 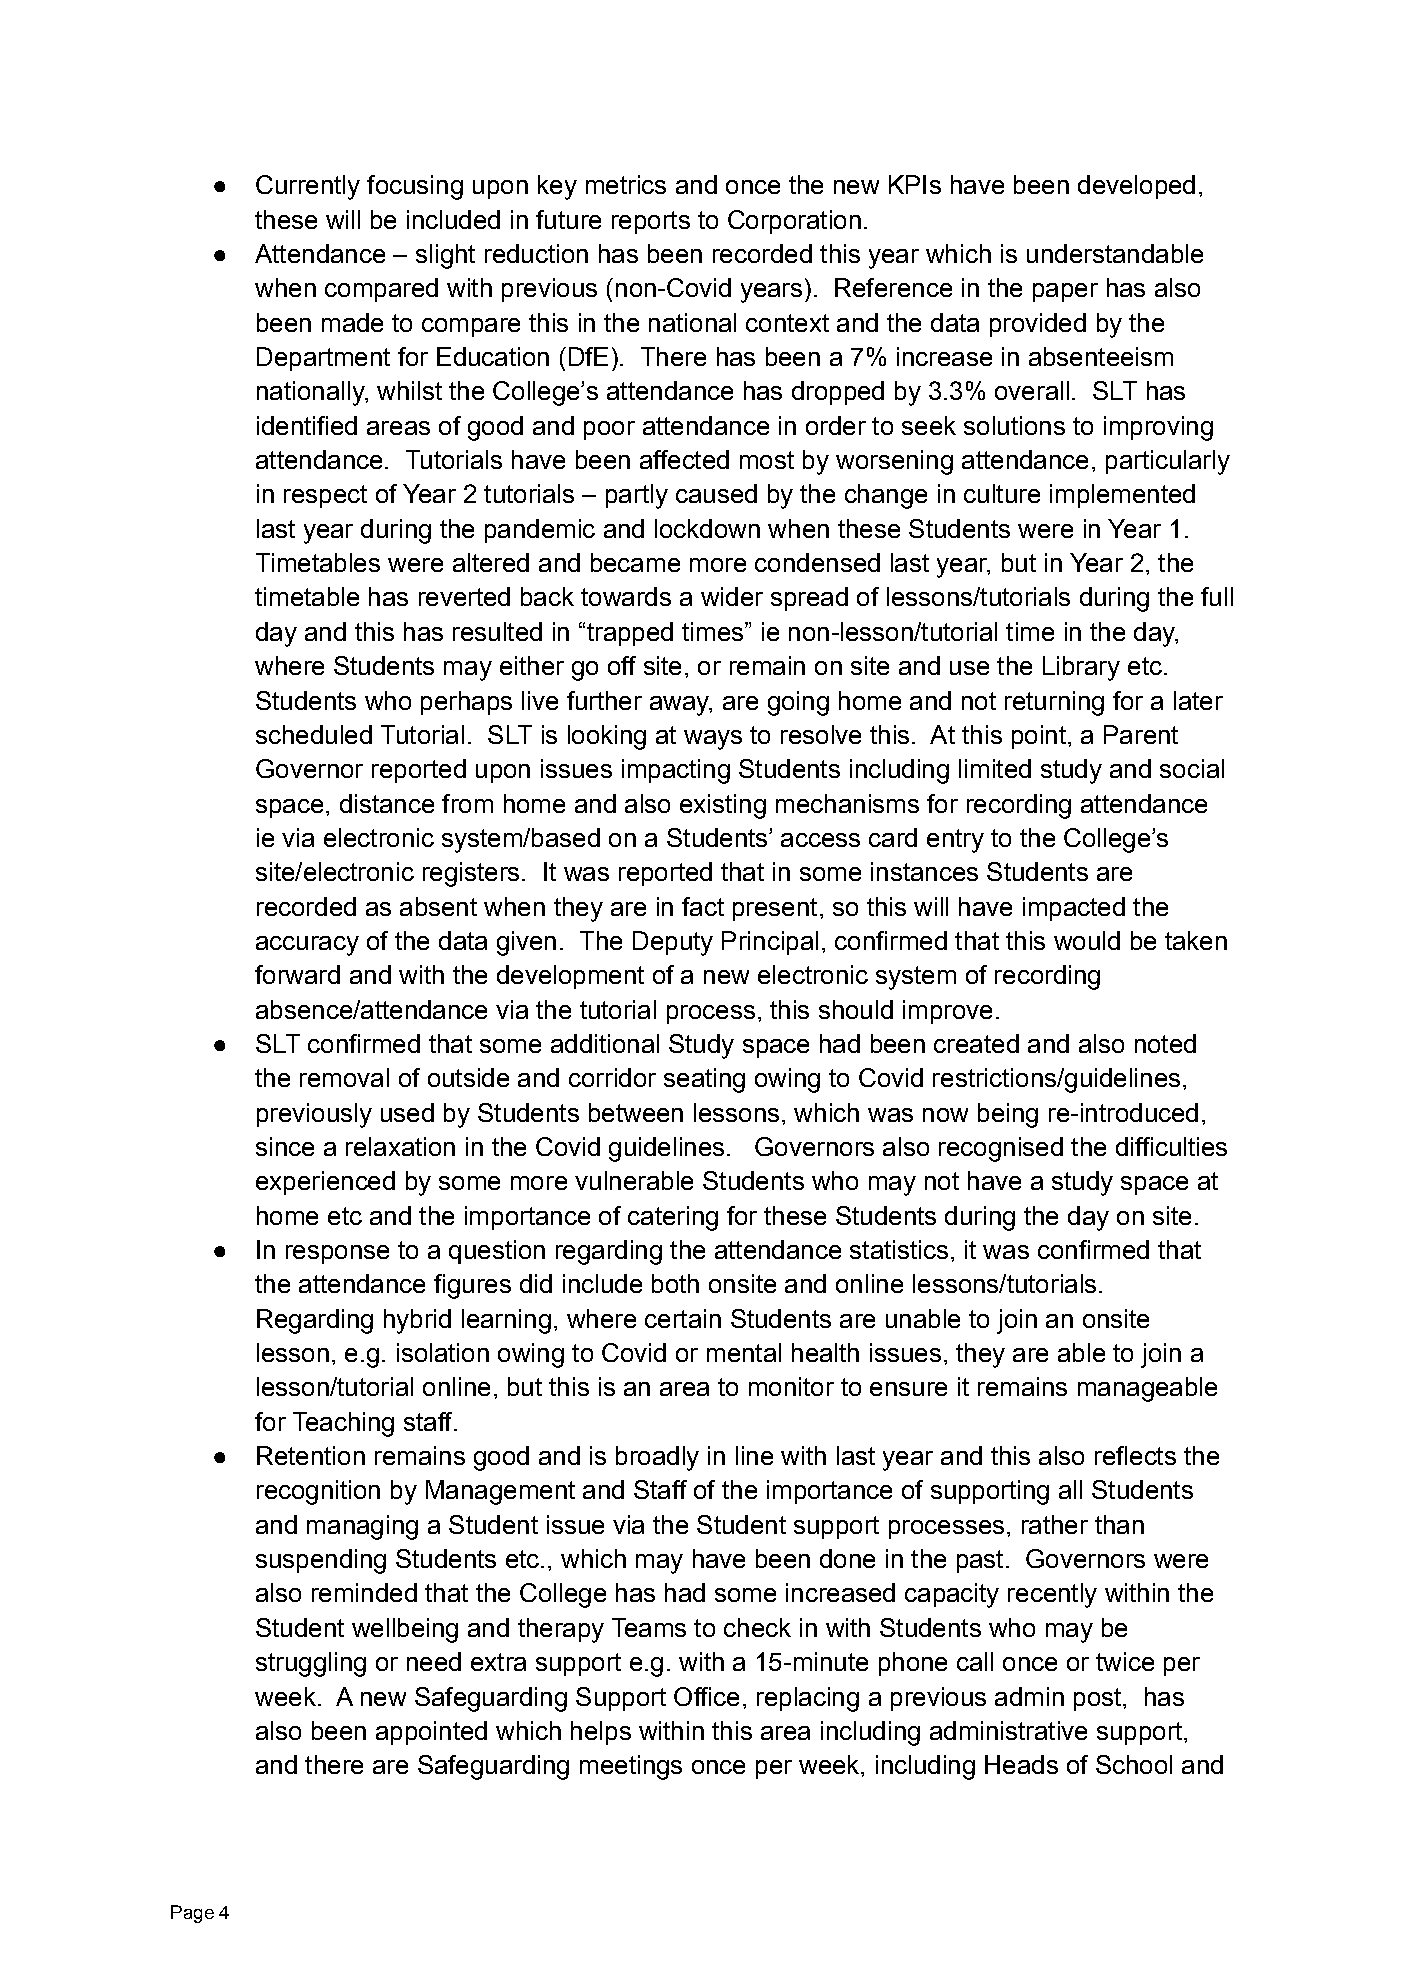 What do you see at coordinates (1165, 1043) in the screenshot?
I see `noted` at bounding box center [1165, 1043].
